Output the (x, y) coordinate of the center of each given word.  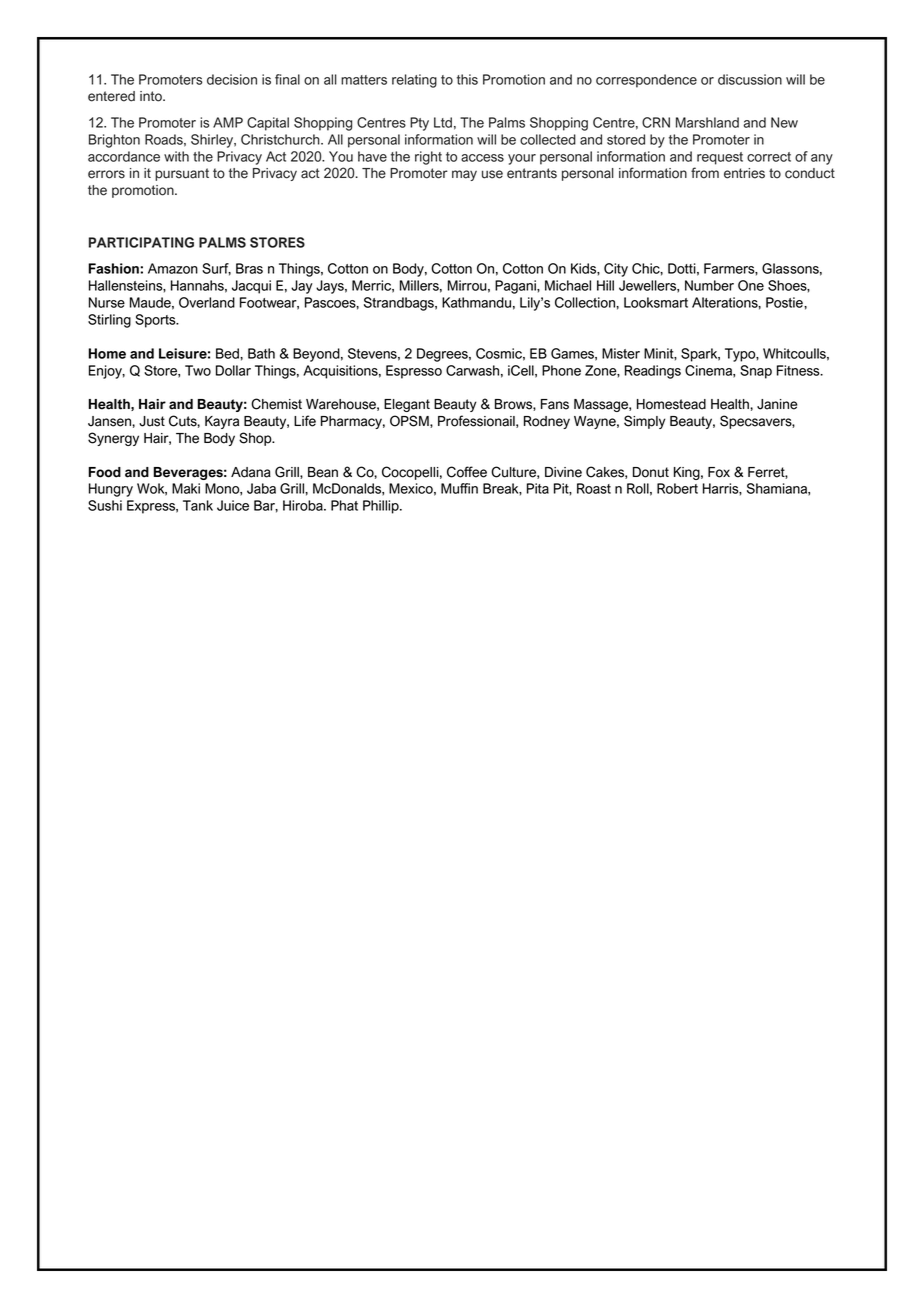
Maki (186, 488)
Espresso (414, 372)
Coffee (467, 472)
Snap (756, 372)
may (464, 175)
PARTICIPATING (141, 242)
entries (744, 173)
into (152, 96)
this (467, 79)
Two (198, 370)
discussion (750, 79)
